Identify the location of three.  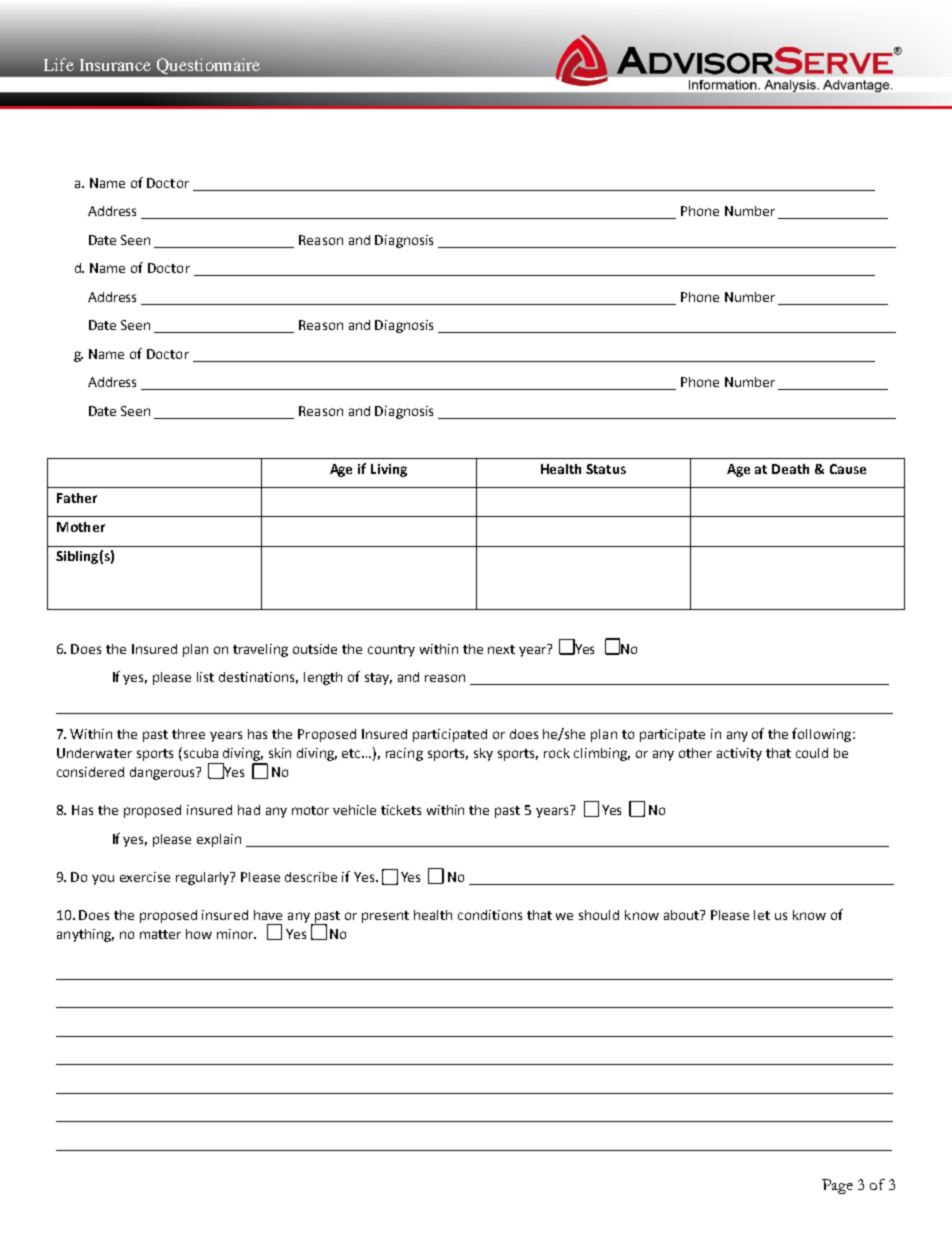
(188, 734).
